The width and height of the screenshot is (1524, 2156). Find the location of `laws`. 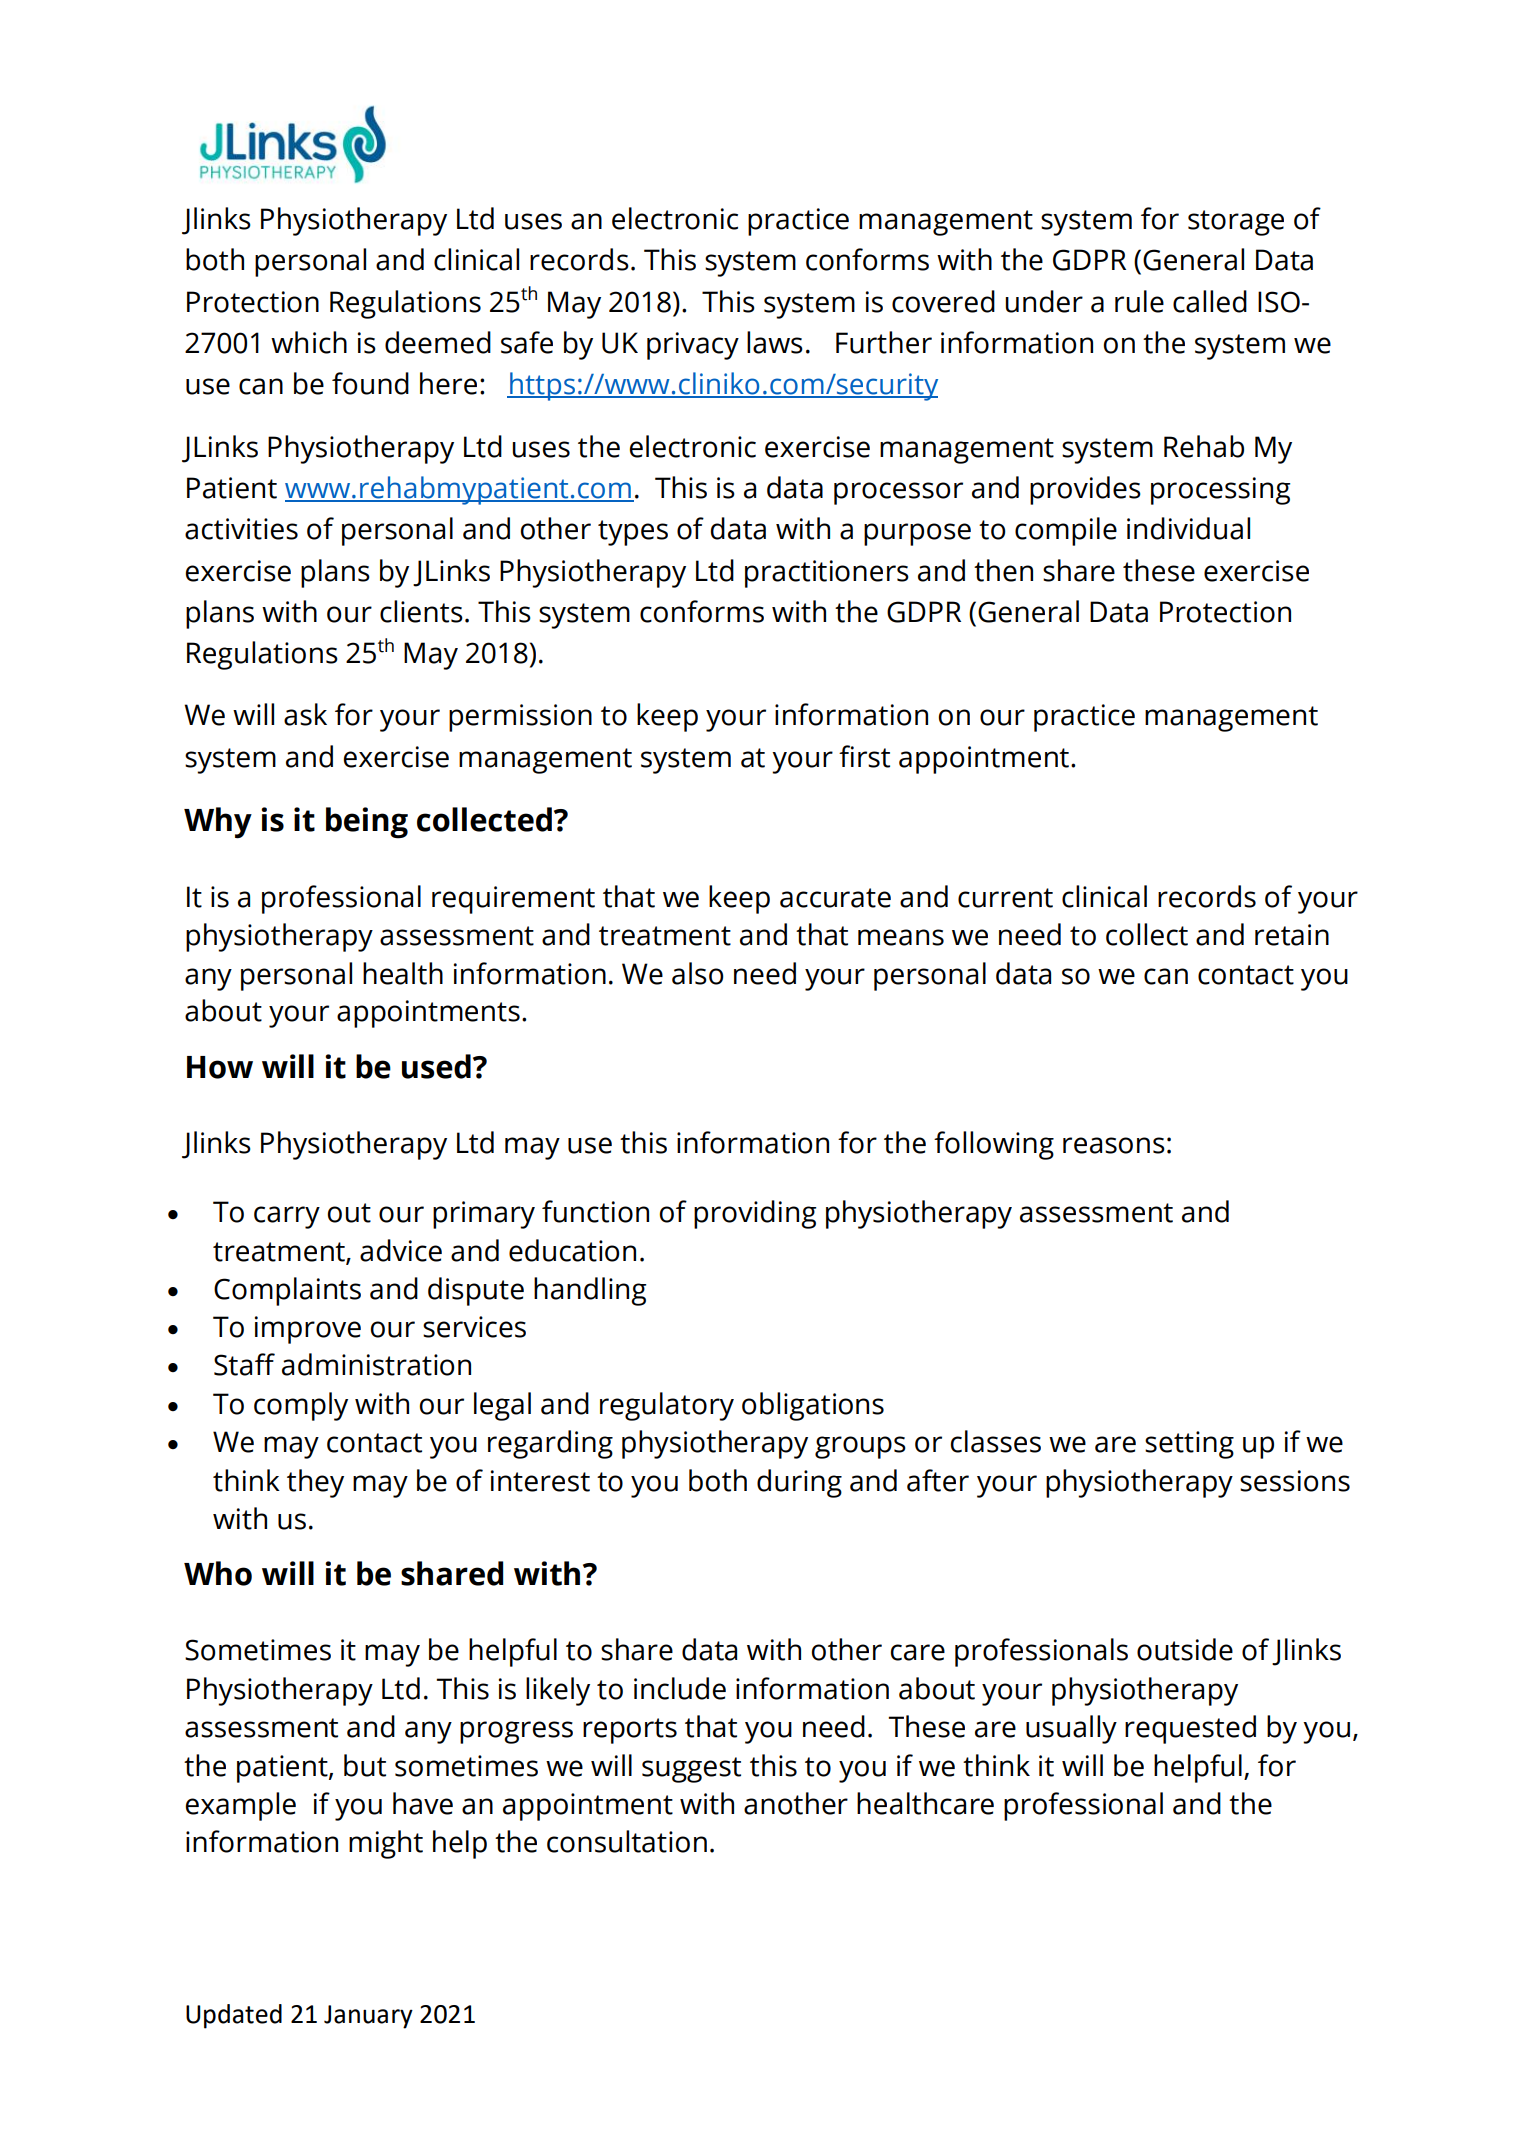

laws is located at coordinates (775, 342).
